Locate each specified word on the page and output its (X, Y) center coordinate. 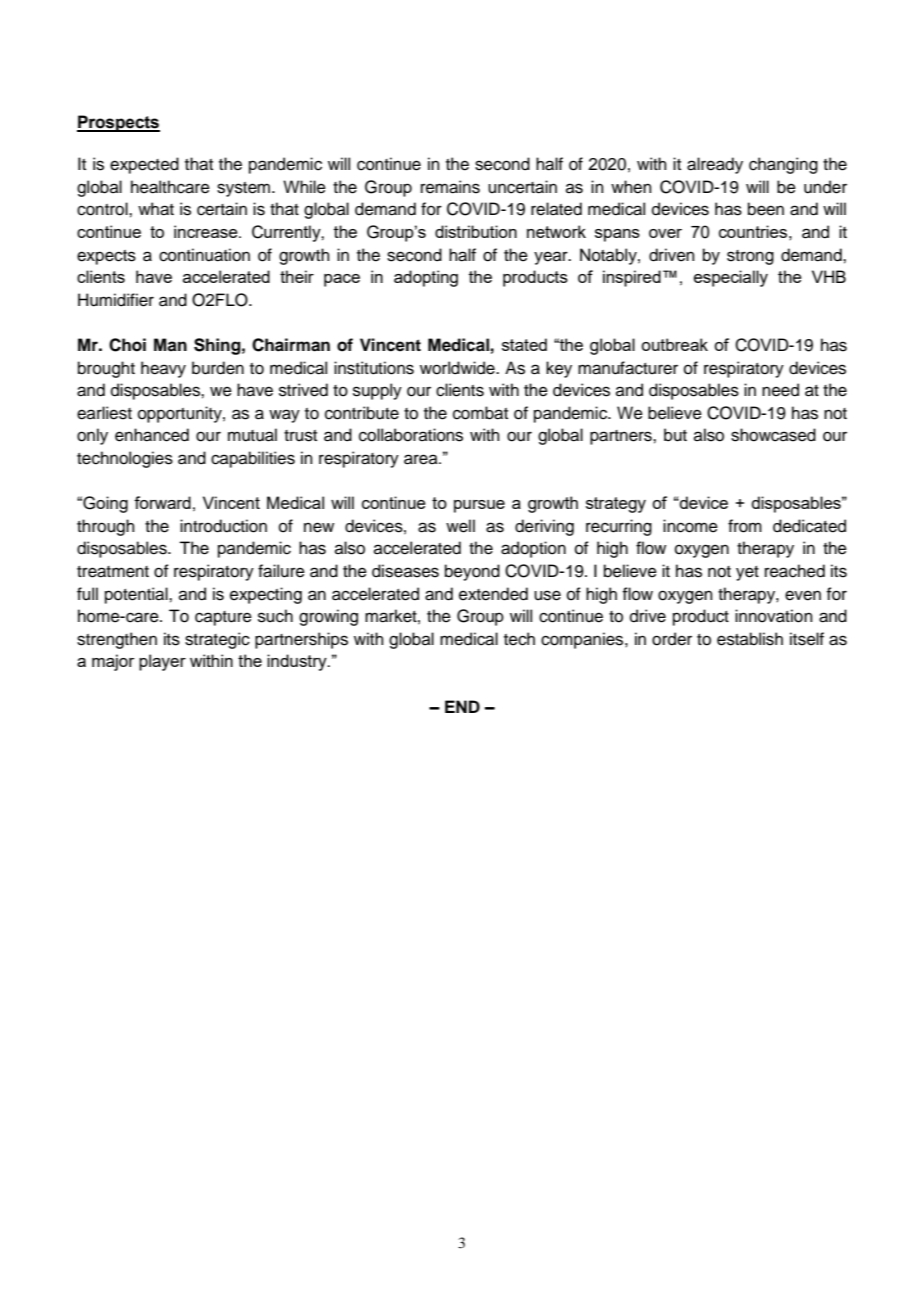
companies (583, 640)
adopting (426, 278)
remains (450, 187)
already (715, 165)
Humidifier (116, 300)
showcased (773, 435)
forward (162, 502)
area (422, 459)
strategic (217, 640)
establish (750, 639)
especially (731, 278)
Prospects (118, 123)
